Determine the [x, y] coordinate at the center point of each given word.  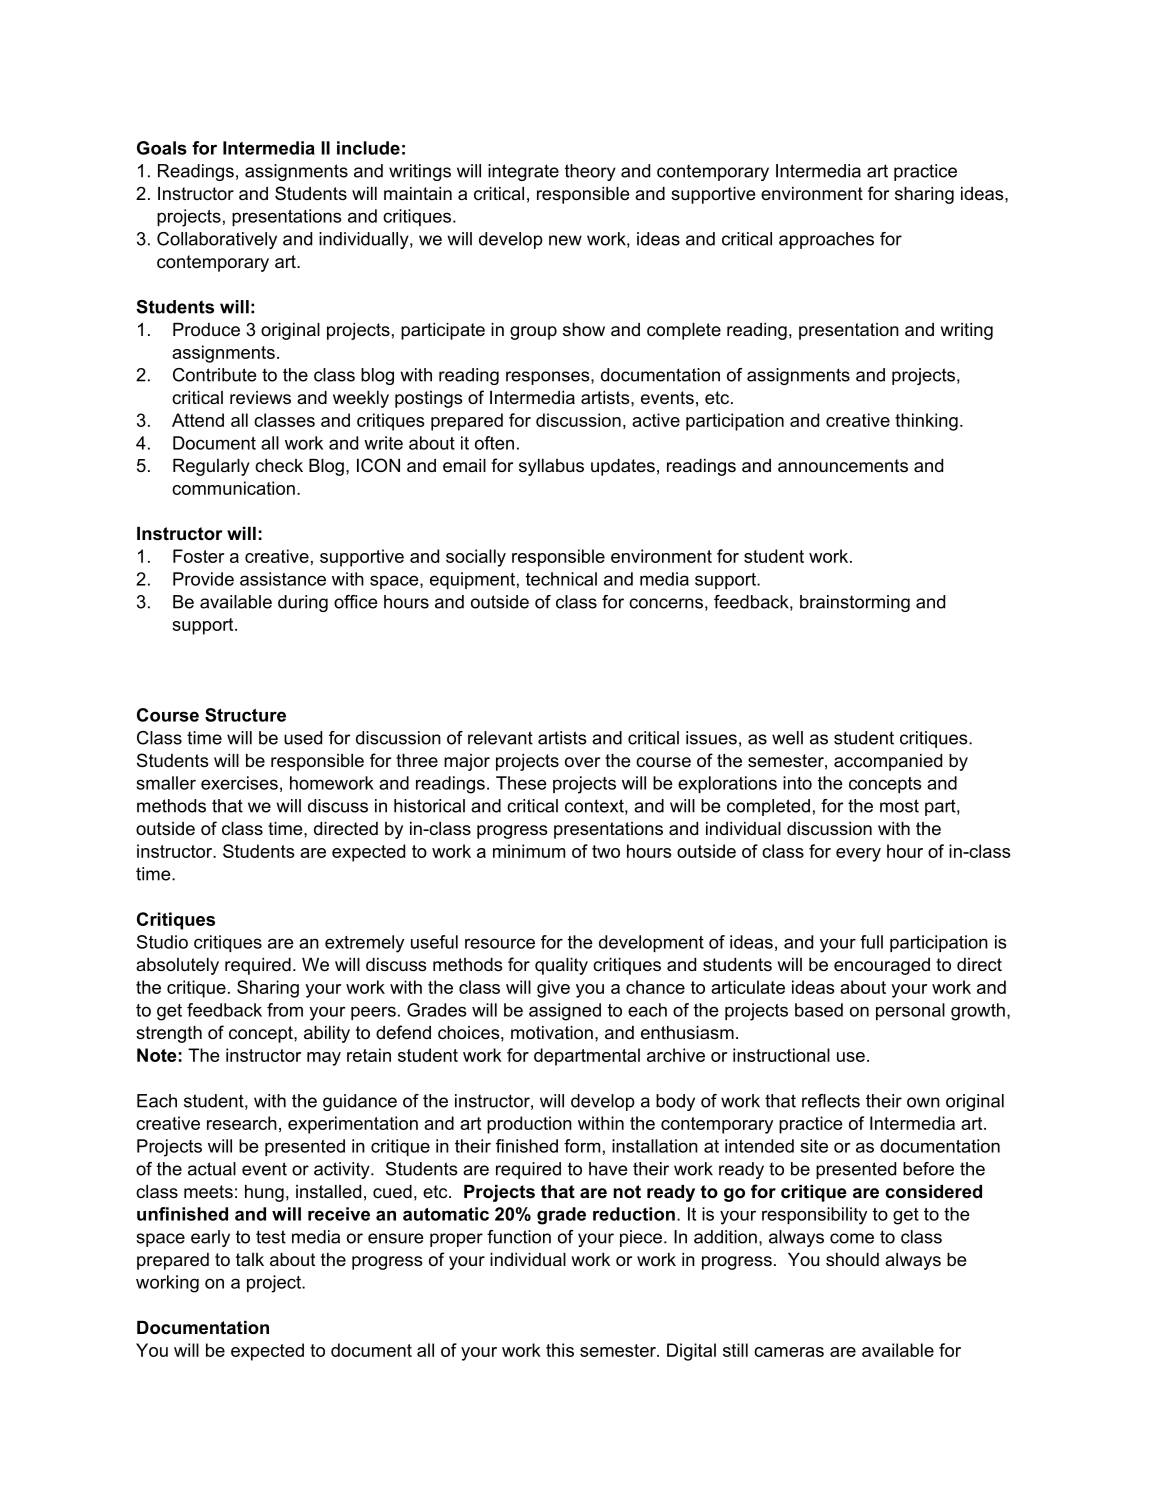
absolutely [177, 966]
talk [250, 1259]
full [871, 942]
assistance [283, 579]
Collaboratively [217, 240]
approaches [826, 240]
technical [561, 579]
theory [590, 172]
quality [561, 966]
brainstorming [855, 603]
